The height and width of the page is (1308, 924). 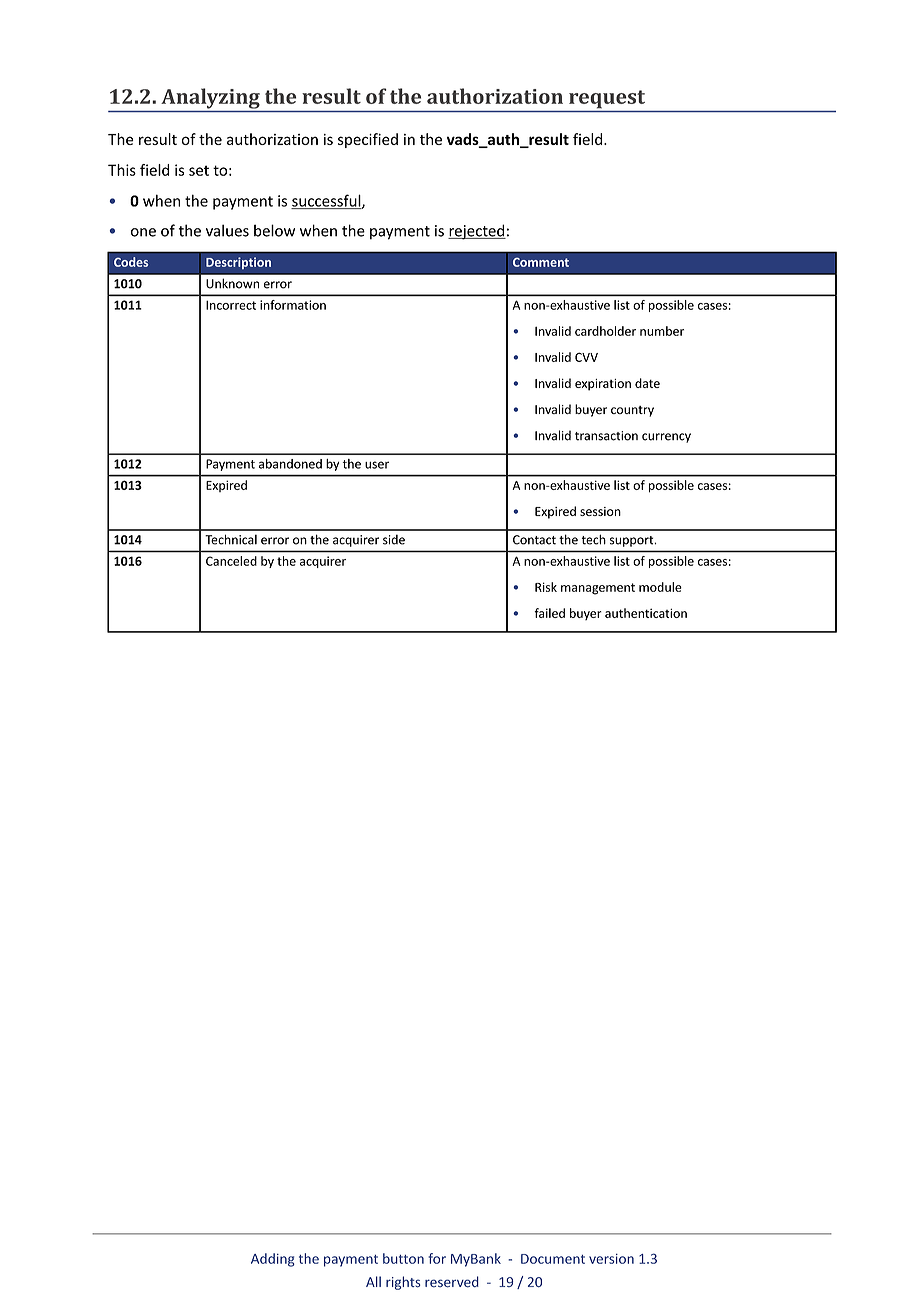 I want to click on rights, so click(x=403, y=1283).
